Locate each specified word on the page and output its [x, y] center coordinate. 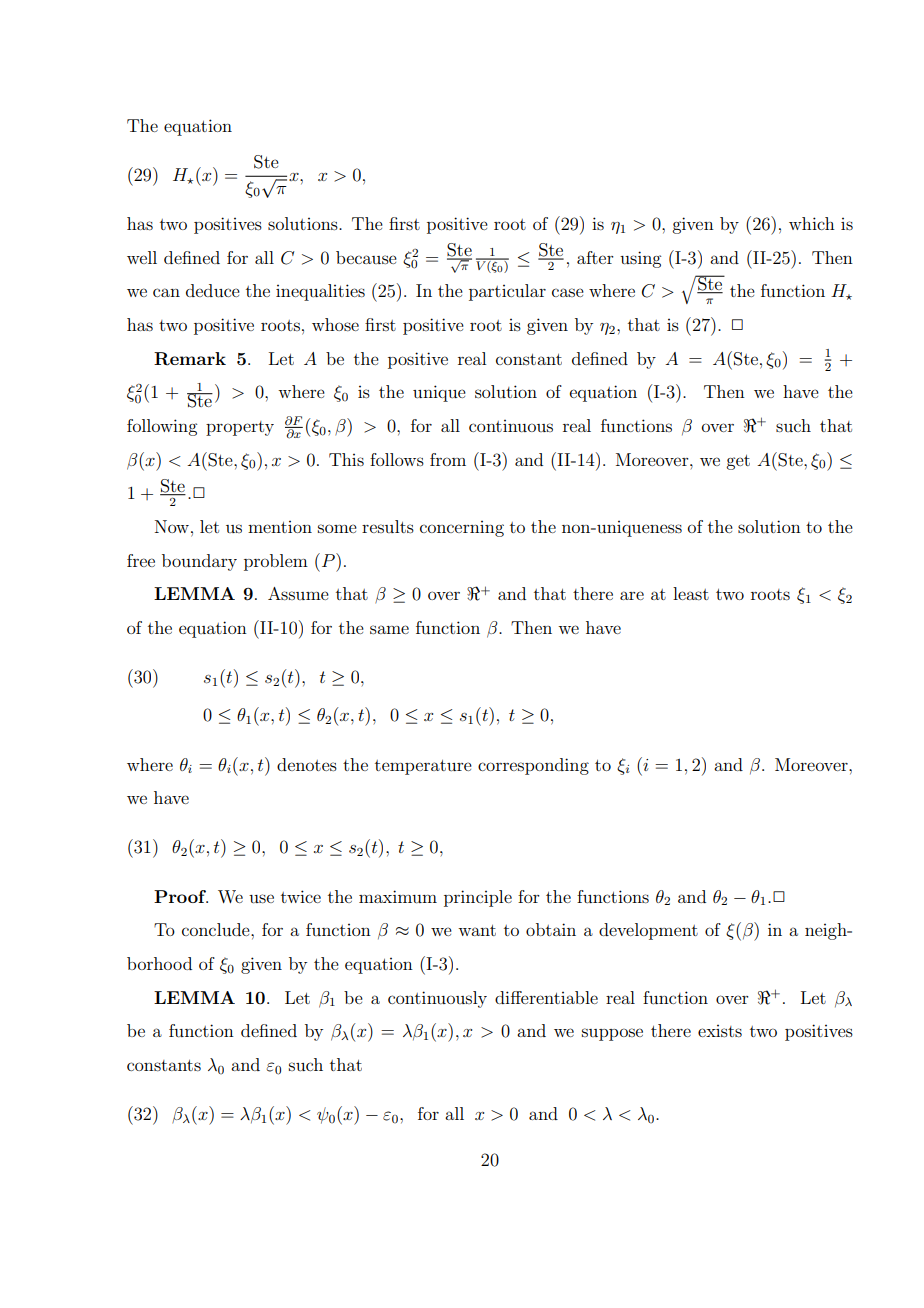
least [691, 593]
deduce [213, 290]
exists [720, 1031]
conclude [217, 929]
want [477, 930]
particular [507, 292]
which [812, 223]
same [389, 629]
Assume [298, 593]
